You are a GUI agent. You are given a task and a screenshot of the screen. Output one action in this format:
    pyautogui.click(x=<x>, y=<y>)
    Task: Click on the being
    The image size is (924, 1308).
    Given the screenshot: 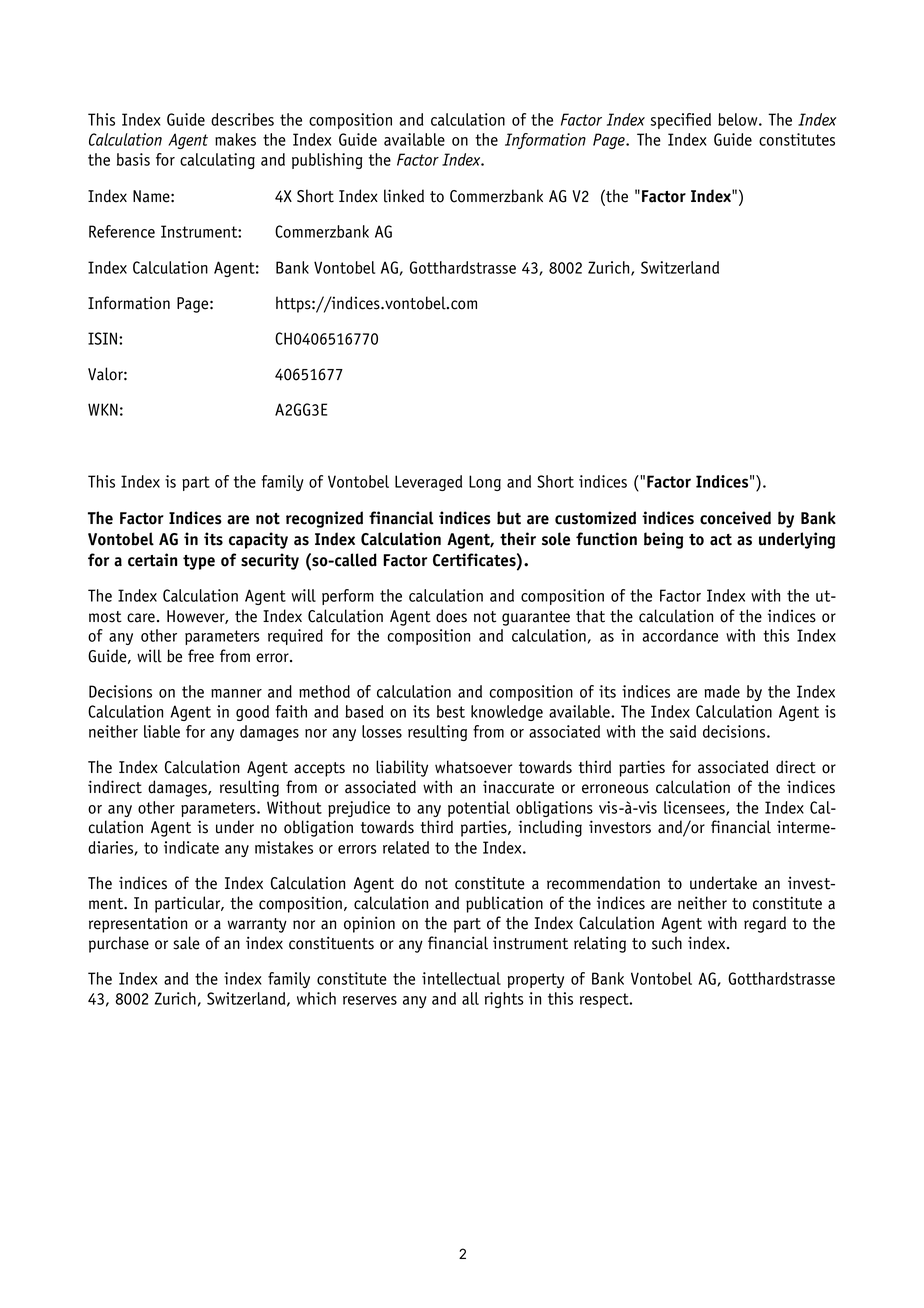 What is the action you would take?
    pyautogui.click(x=663, y=540)
